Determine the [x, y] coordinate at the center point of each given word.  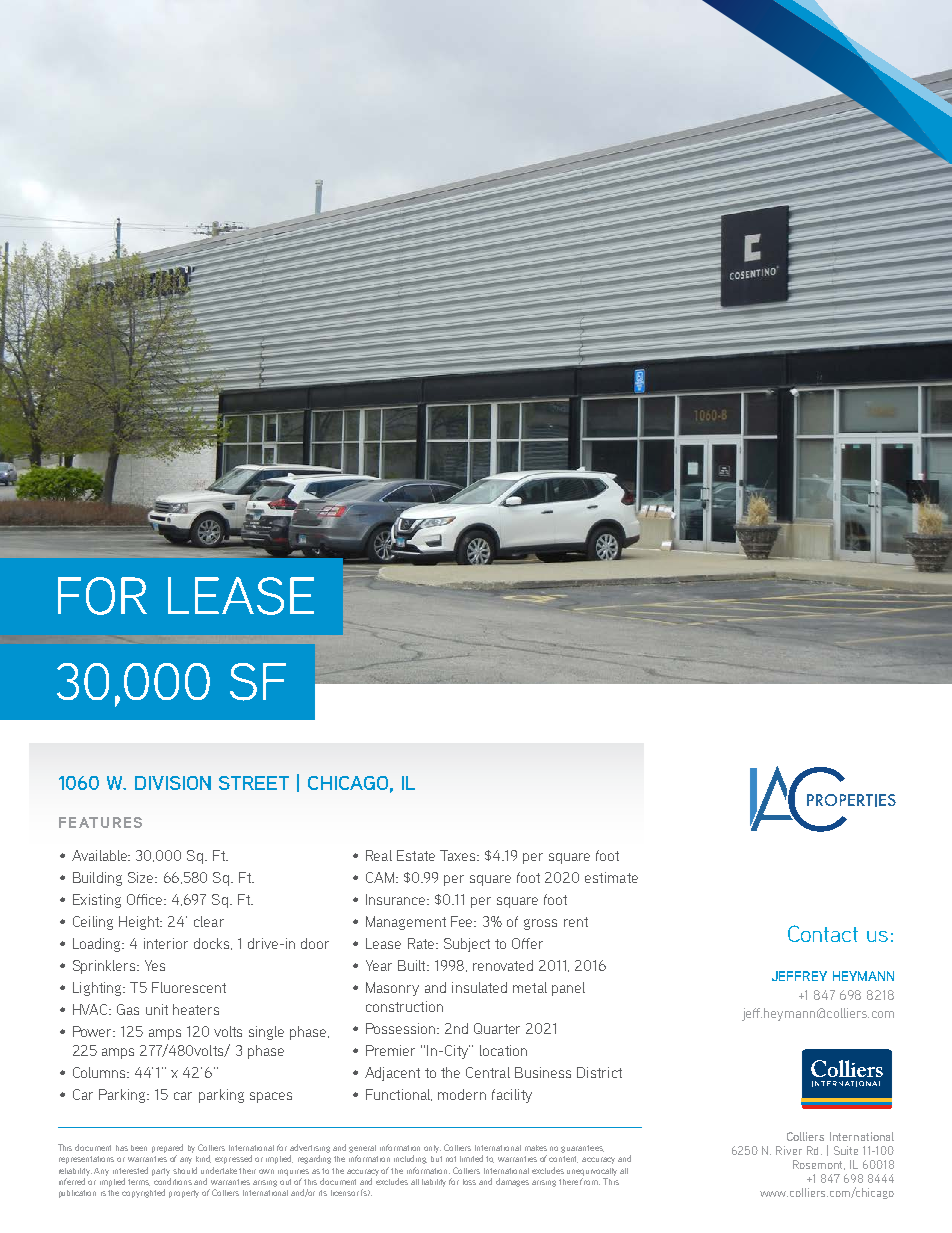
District [599, 1072]
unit [157, 1009]
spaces [271, 1097]
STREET [254, 783]
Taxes [459, 855]
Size [142, 877]
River [789, 1150]
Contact [823, 933]
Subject [467, 945]
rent [576, 922]
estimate [611, 877]
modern [462, 1094]
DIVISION [173, 783]
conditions [173, 1181]
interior [166, 943]
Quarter [497, 1028]
